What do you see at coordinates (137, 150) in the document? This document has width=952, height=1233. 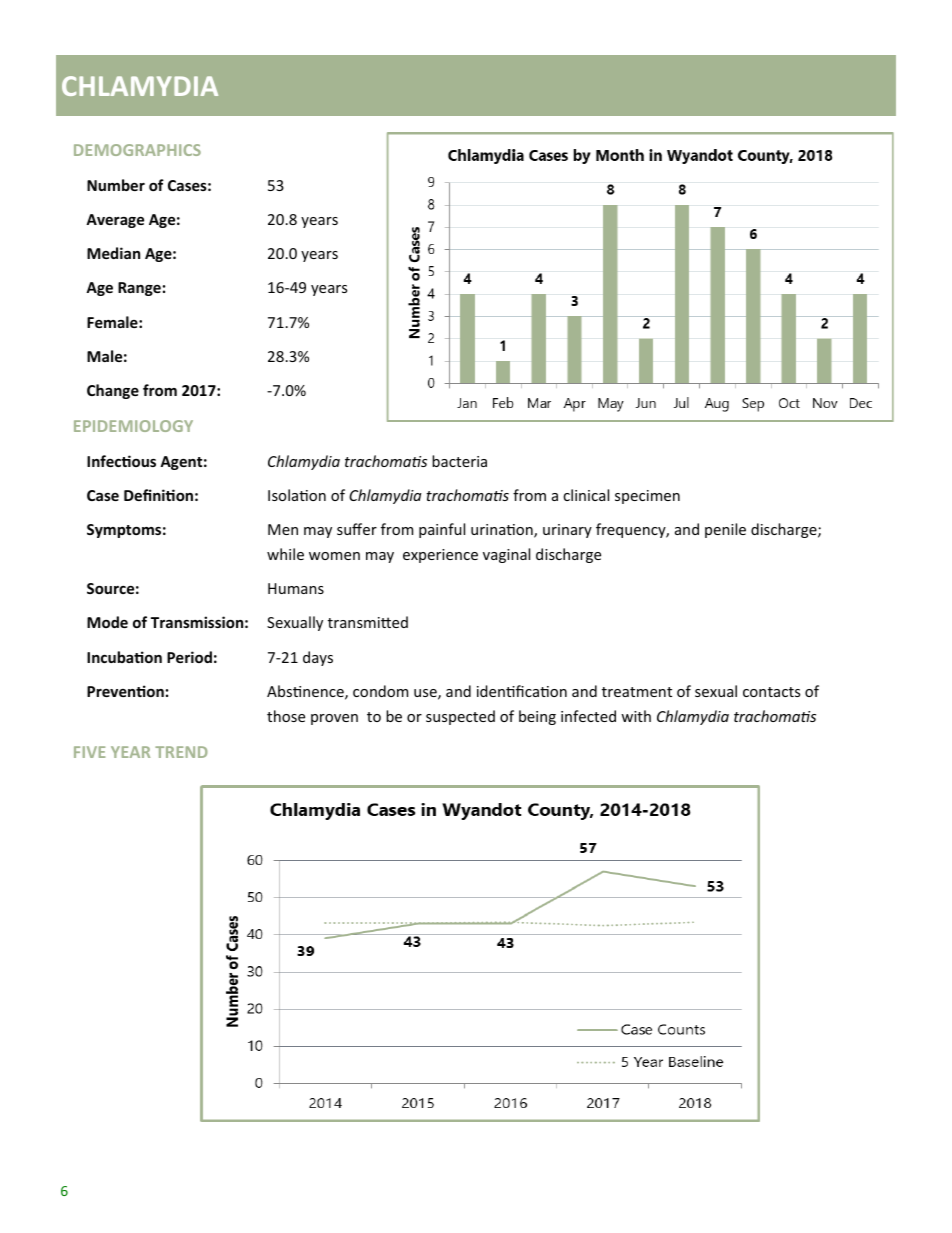 I see `DEMOGRAPHICS` at bounding box center [137, 150].
